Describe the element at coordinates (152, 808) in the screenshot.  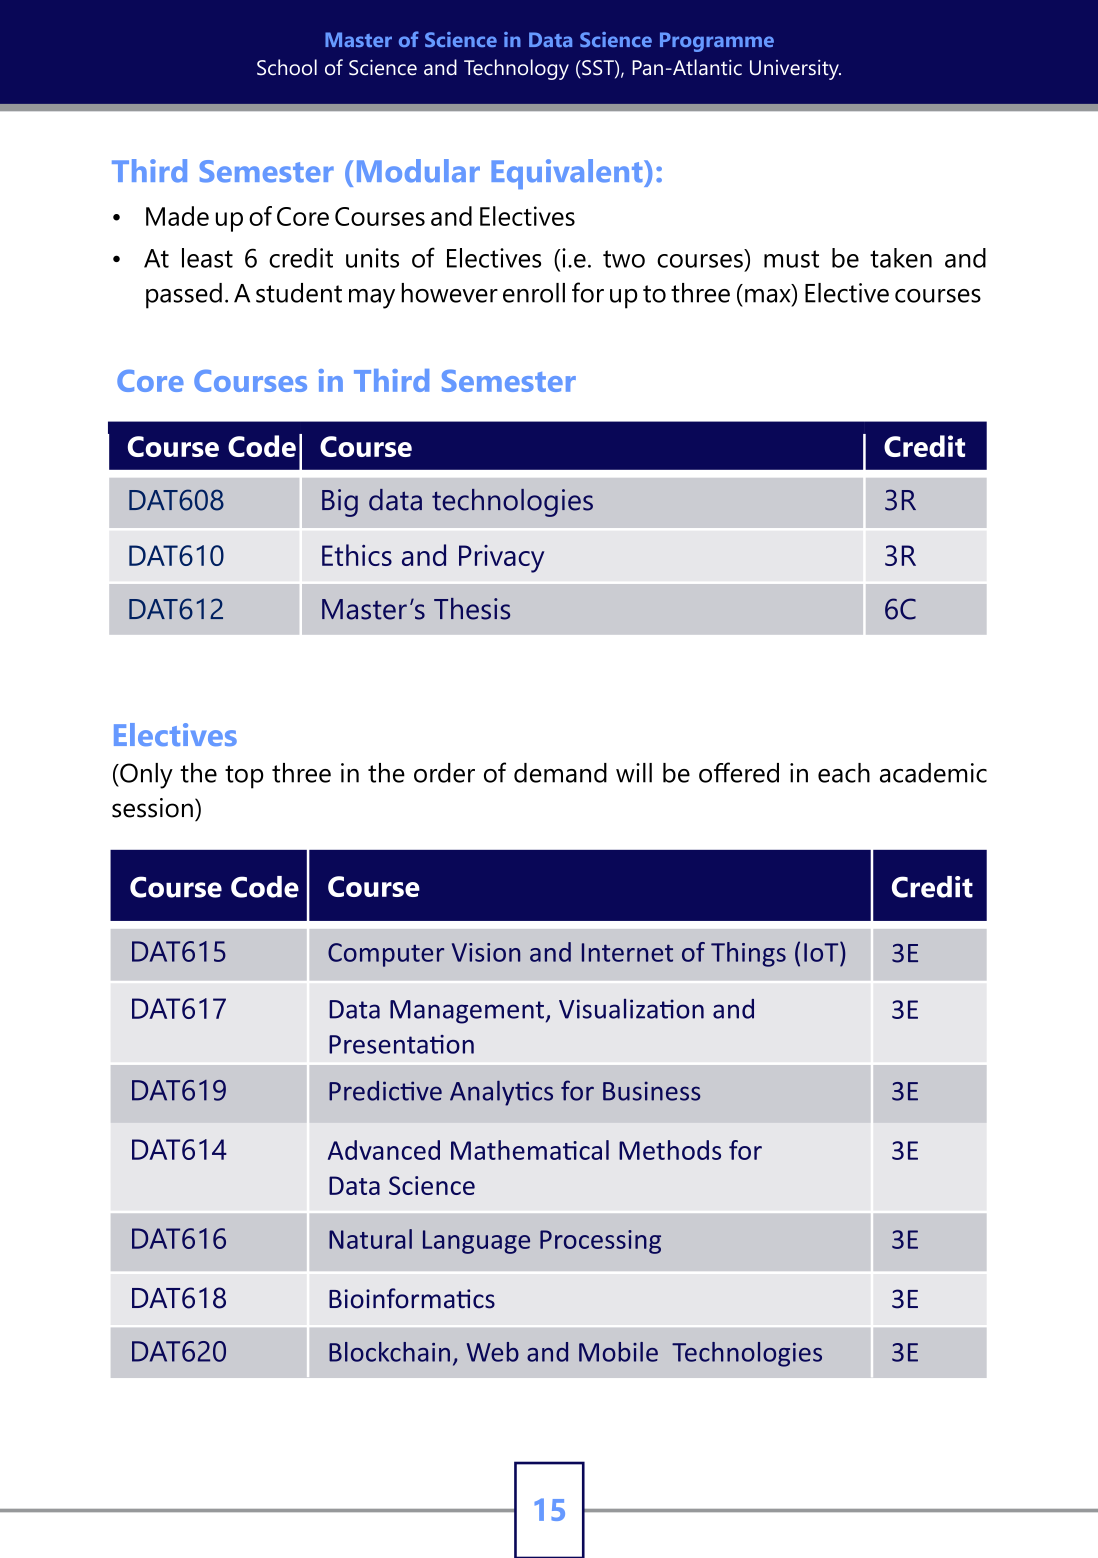
I see `session` at that location.
